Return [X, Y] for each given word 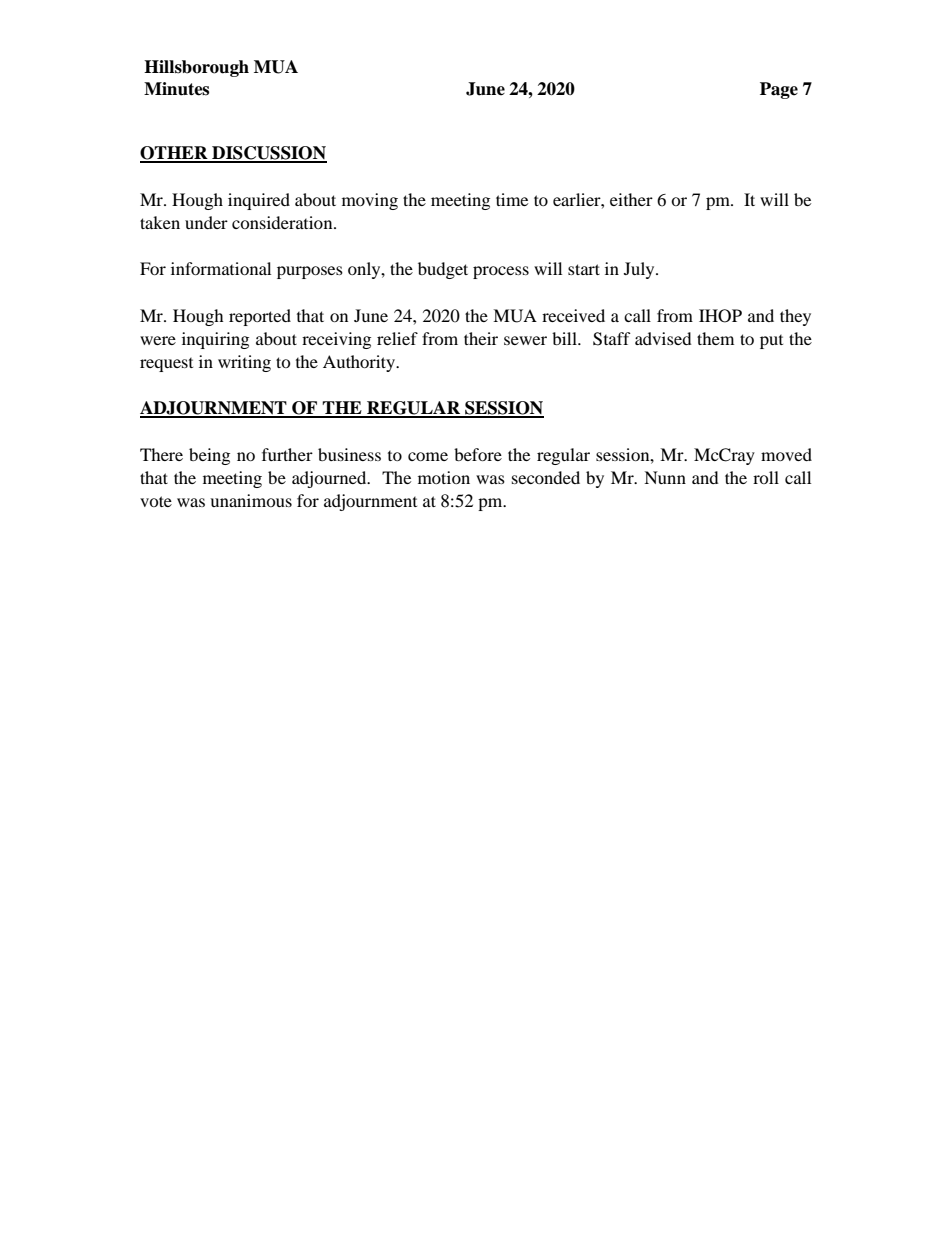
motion [444, 477]
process [501, 272]
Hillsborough [196, 68]
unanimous [251, 500]
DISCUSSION [268, 154]
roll [766, 477]
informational [221, 268]
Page [779, 90]
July [640, 270]
